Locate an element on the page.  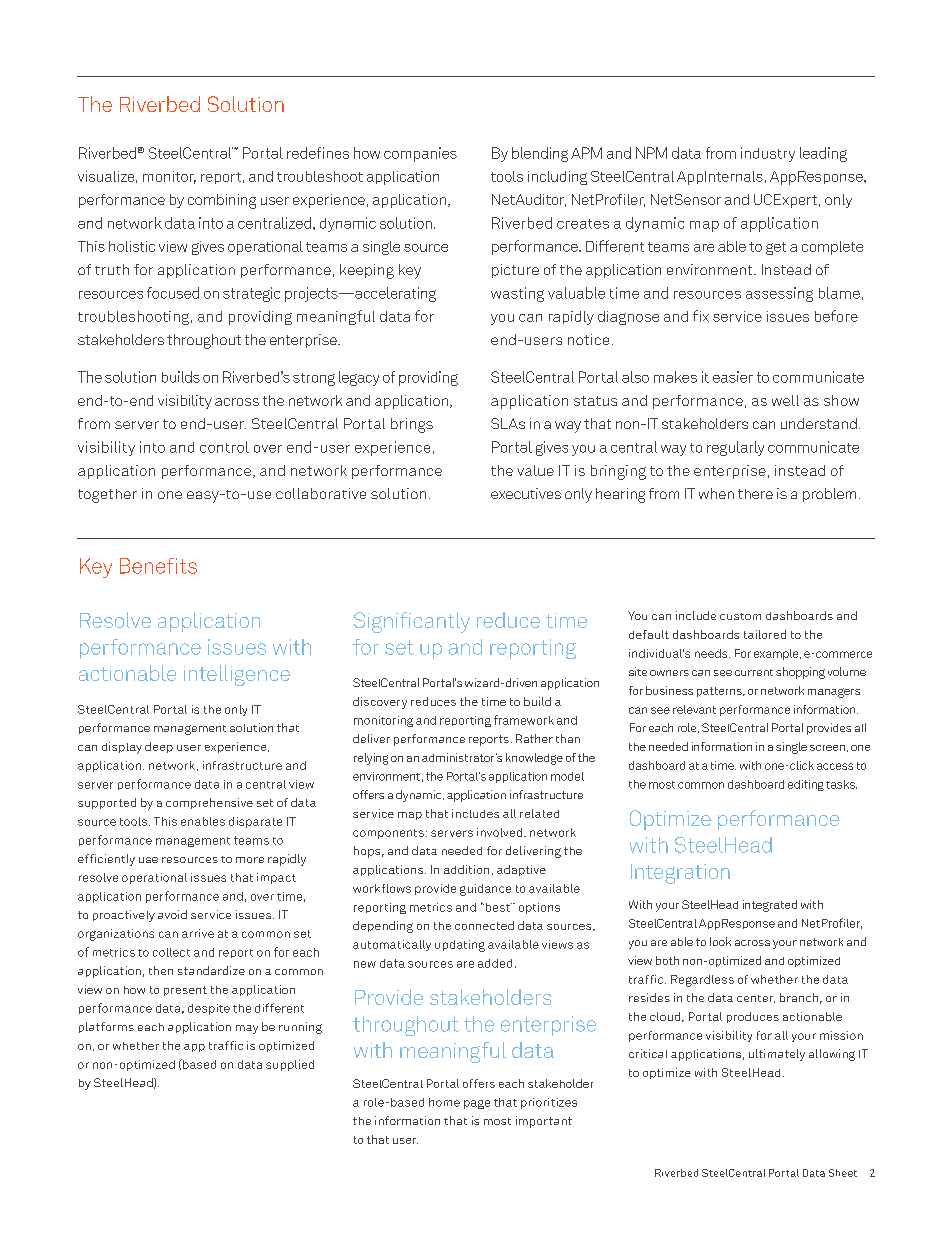
companies is located at coordinates (420, 154).
